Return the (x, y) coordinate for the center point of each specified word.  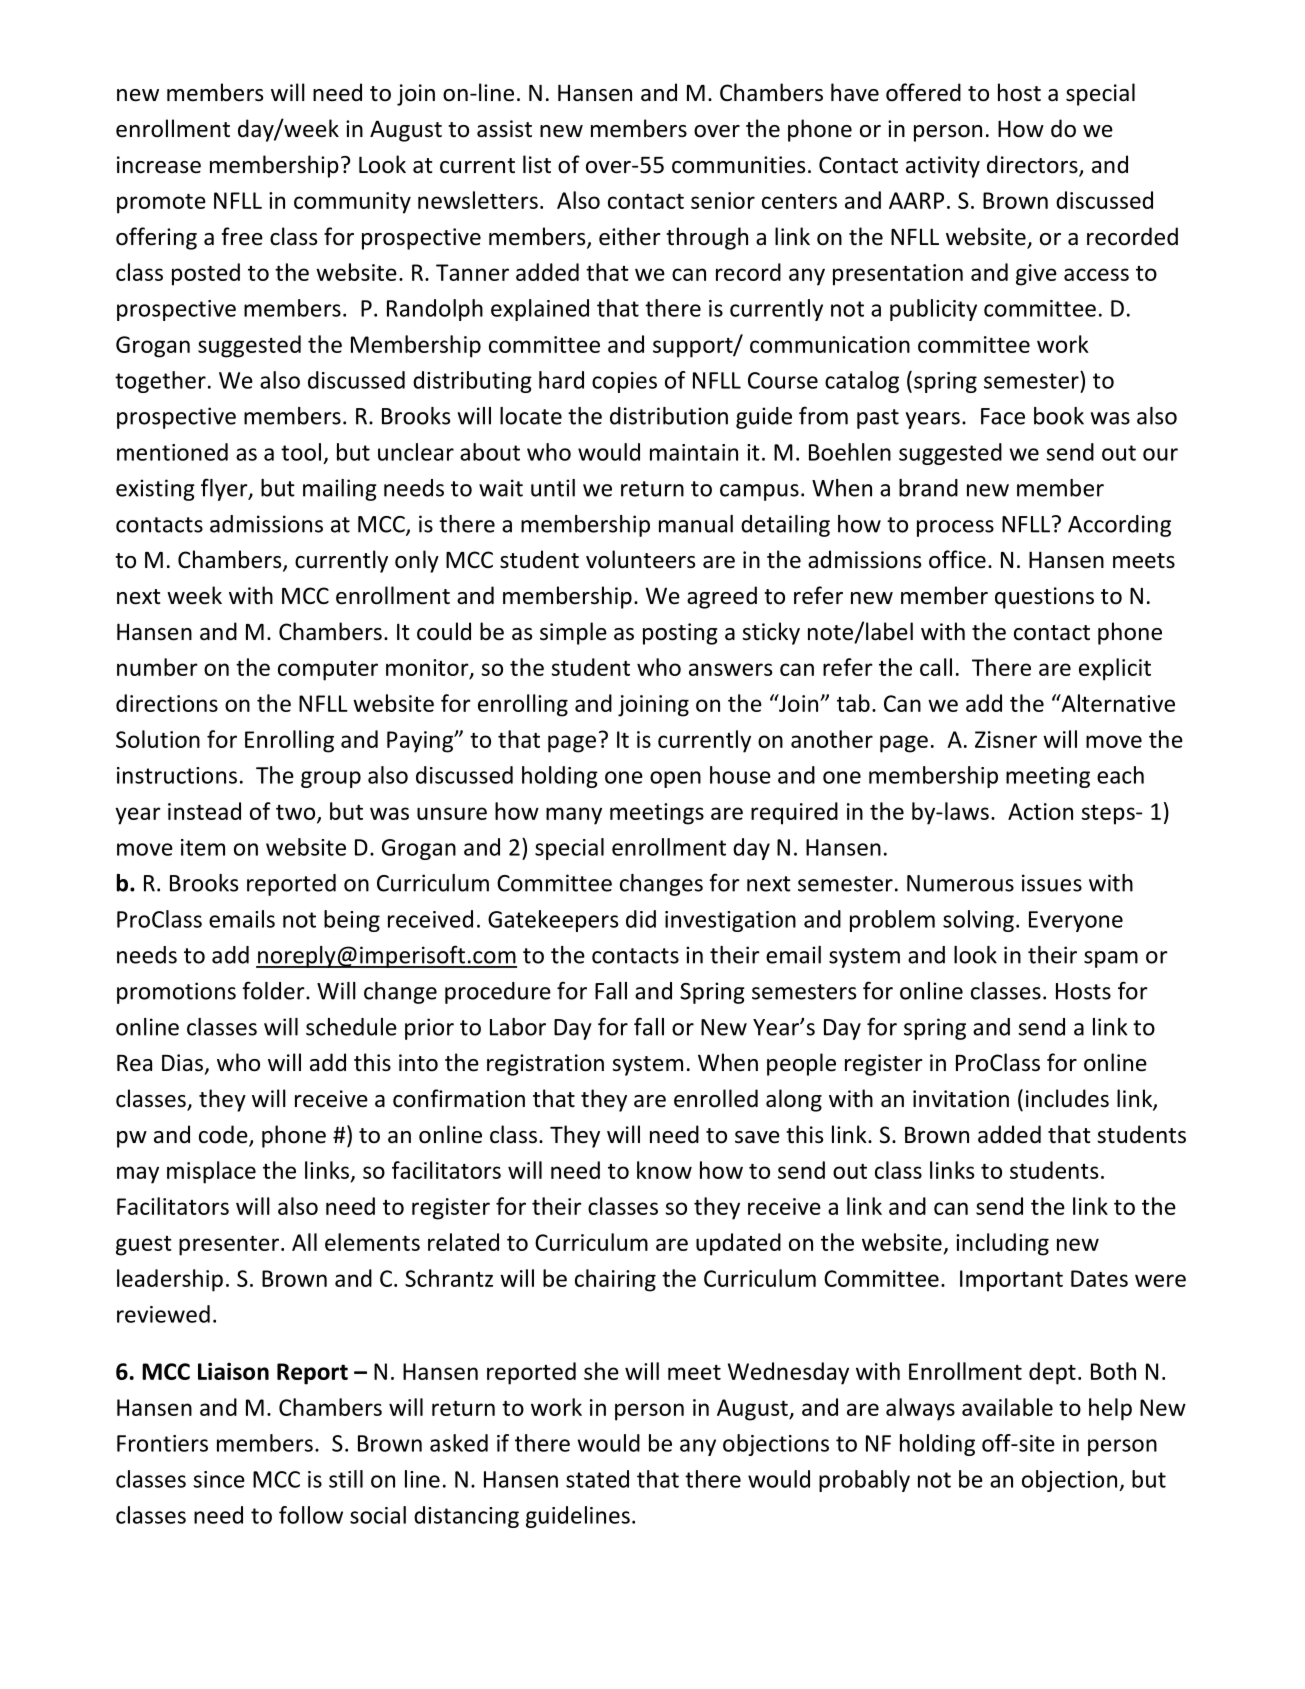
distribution (669, 416)
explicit (1115, 669)
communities (738, 165)
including (1002, 1244)
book (1059, 416)
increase (159, 165)
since (219, 1479)
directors (1033, 165)
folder (274, 990)
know (664, 1170)
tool (301, 452)
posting (680, 634)
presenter (229, 1246)
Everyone (1076, 921)
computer (328, 671)
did (641, 919)
